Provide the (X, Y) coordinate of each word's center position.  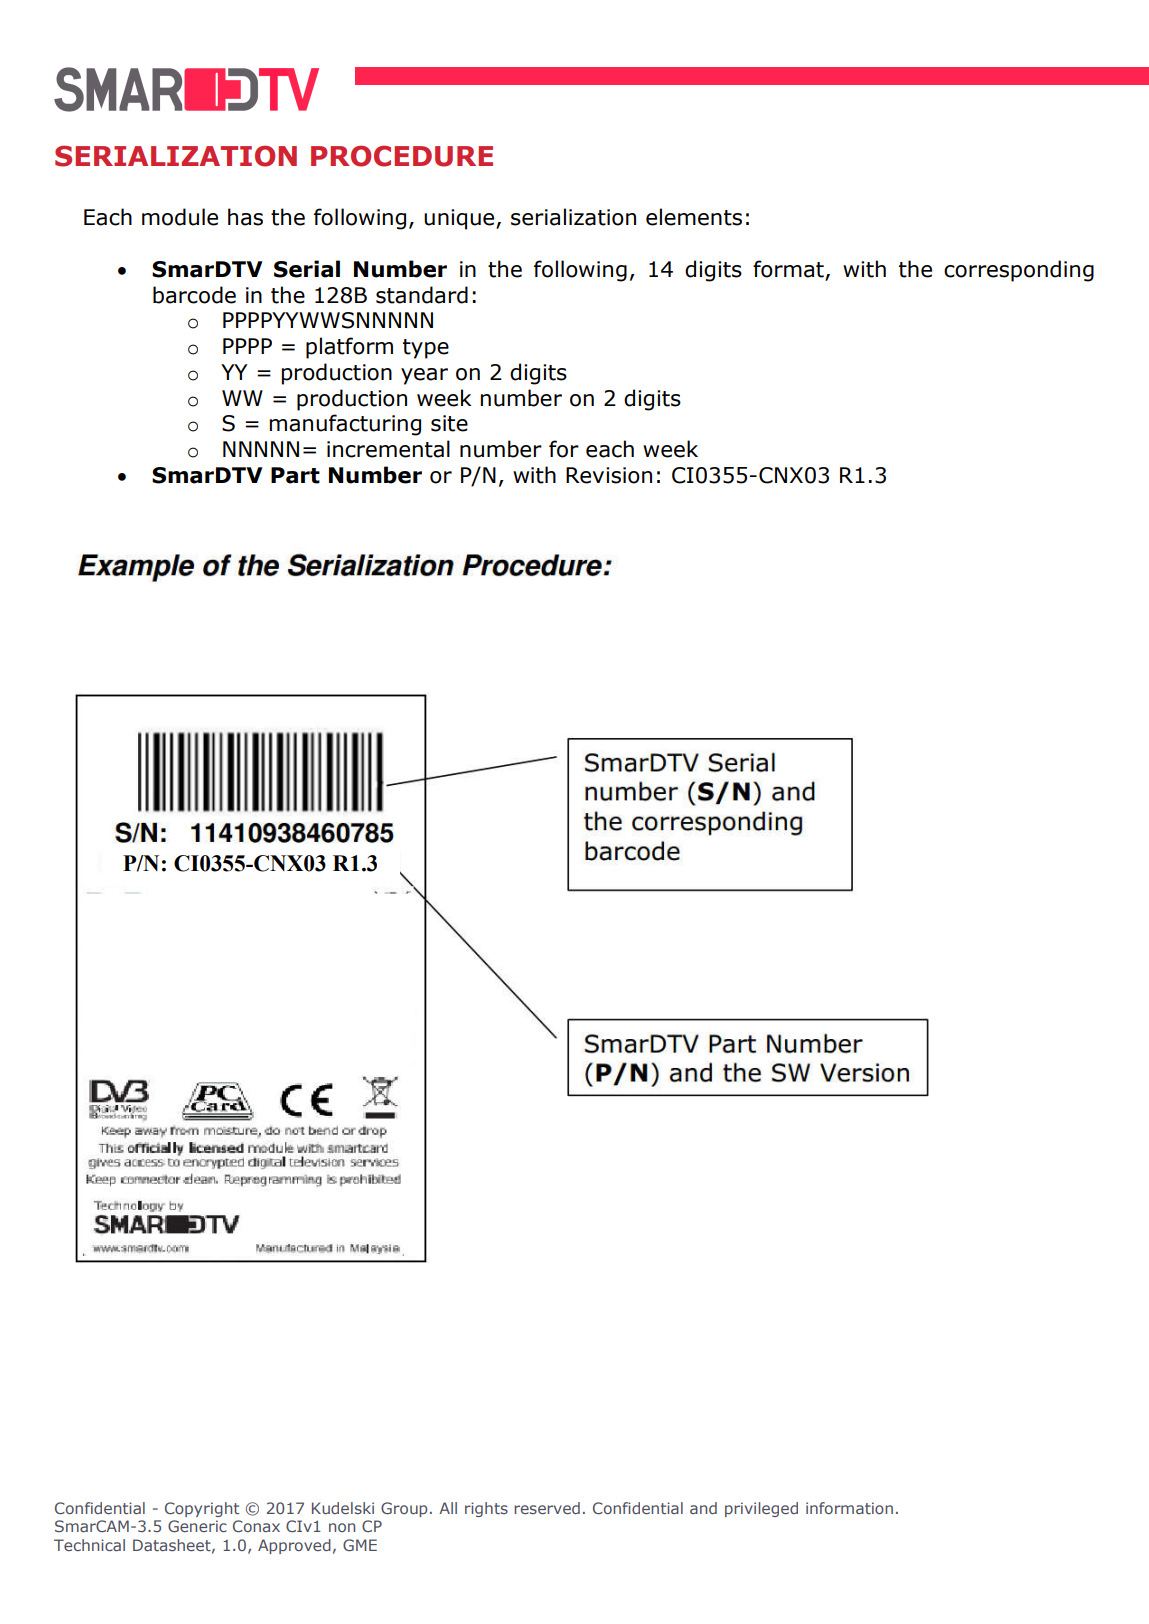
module (180, 217)
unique (460, 219)
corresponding (1019, 271)
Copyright (202, 1509)
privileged (761, 1509)
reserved (547, 1508)
